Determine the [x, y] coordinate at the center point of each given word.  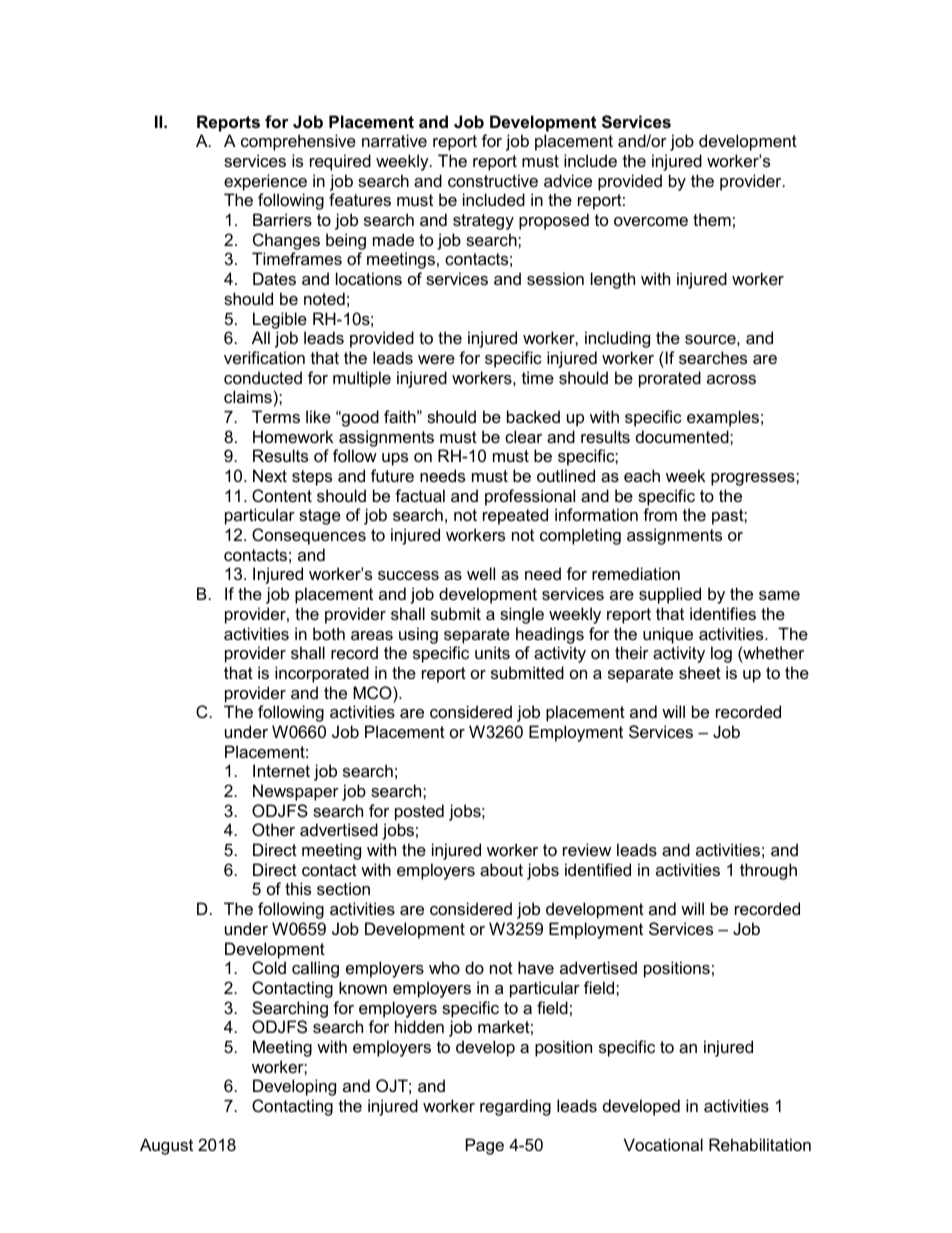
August [166, 1146]
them [712, 219]
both [329, 633]
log [721, 654]
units [492, 652]
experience [265, 182]
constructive [493, 180]
